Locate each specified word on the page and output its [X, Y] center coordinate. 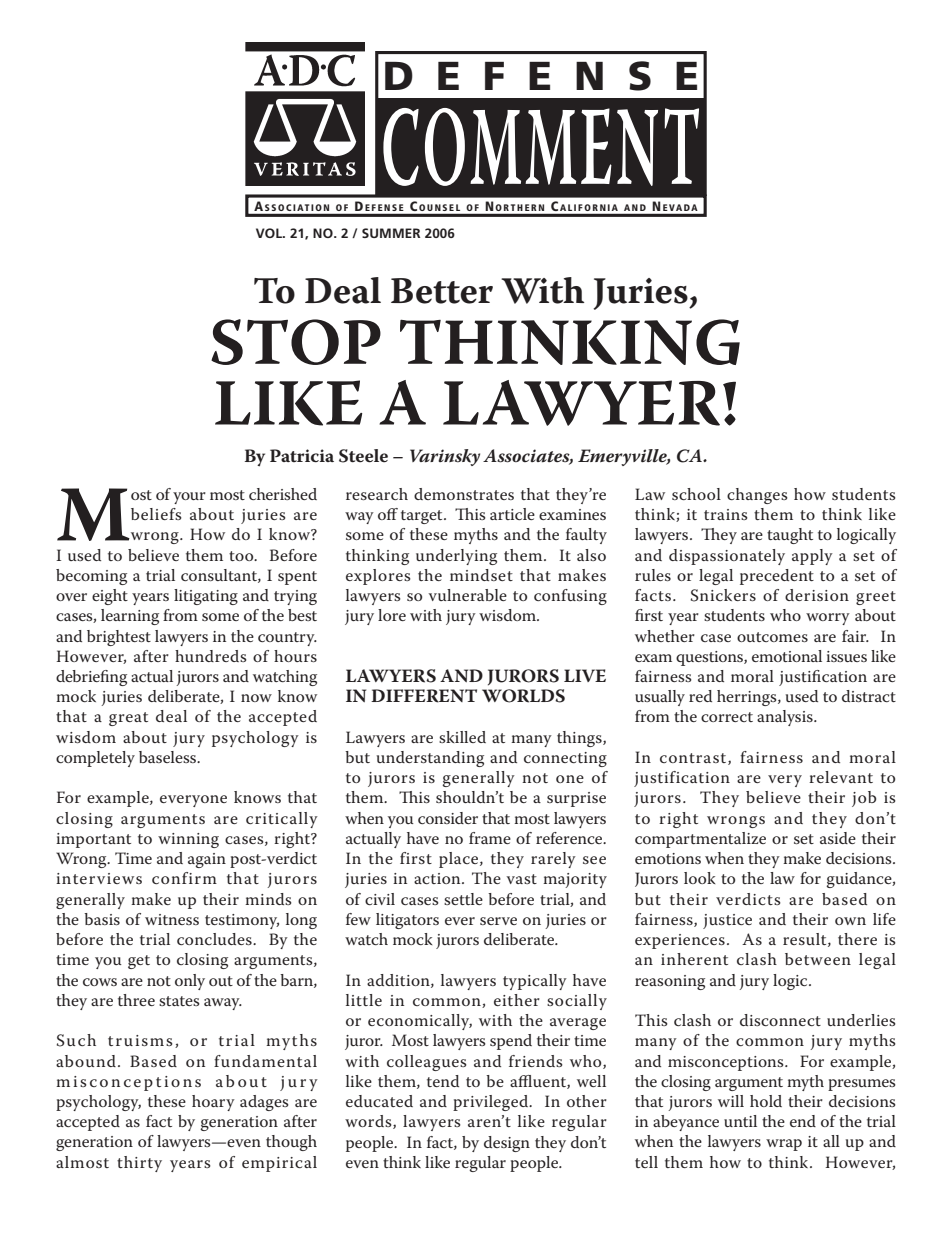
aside [838, 838]
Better [442, 291]
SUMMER [391, 233]
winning [188, 840]
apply [812, 557]
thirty [139, 1164]
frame [490, 838]
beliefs [156, 514]
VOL [270, 233]
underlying [456, 557]
